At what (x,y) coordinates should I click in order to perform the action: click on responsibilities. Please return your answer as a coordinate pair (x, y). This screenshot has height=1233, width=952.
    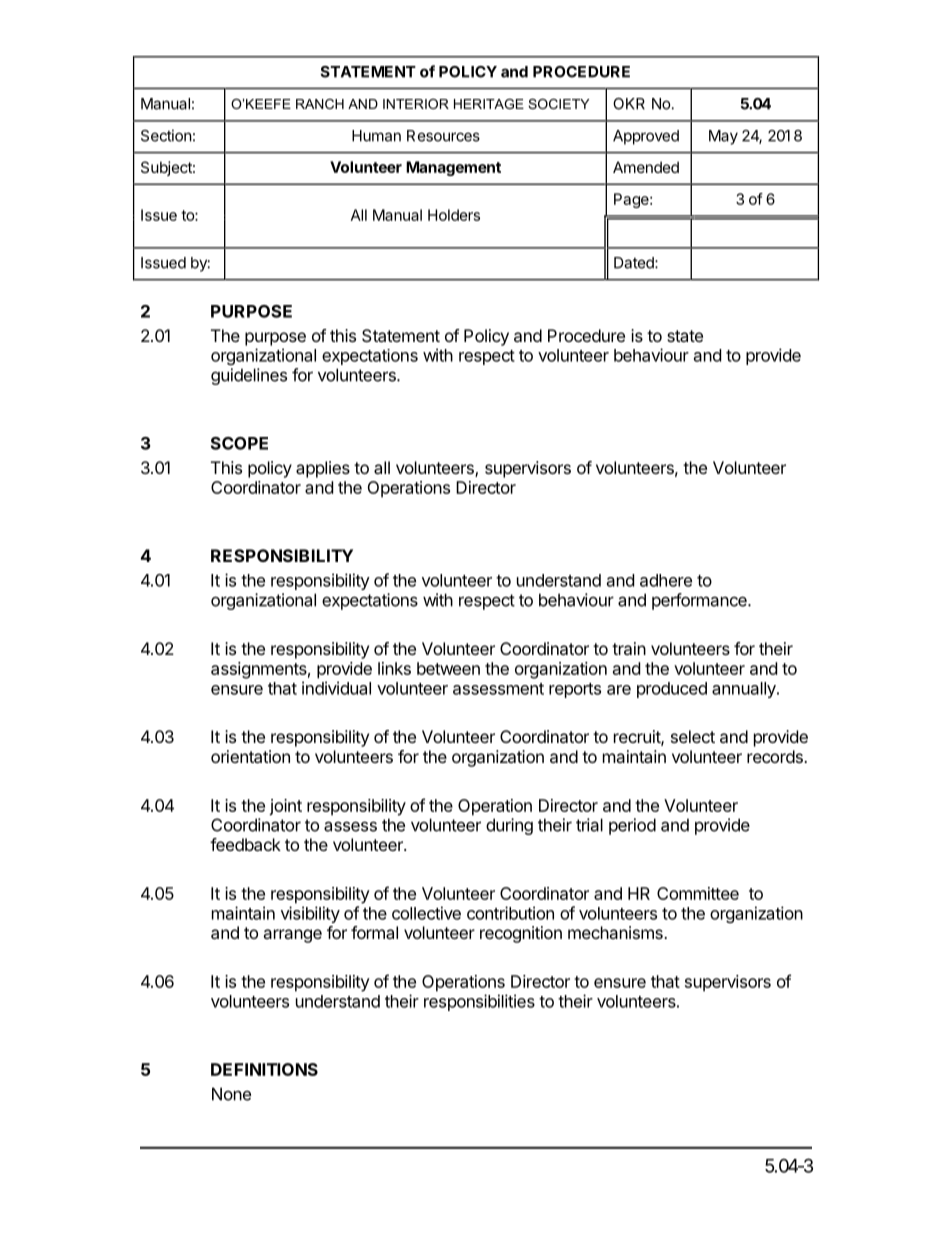
    Looking at the image, I should click on (479, 1002).
